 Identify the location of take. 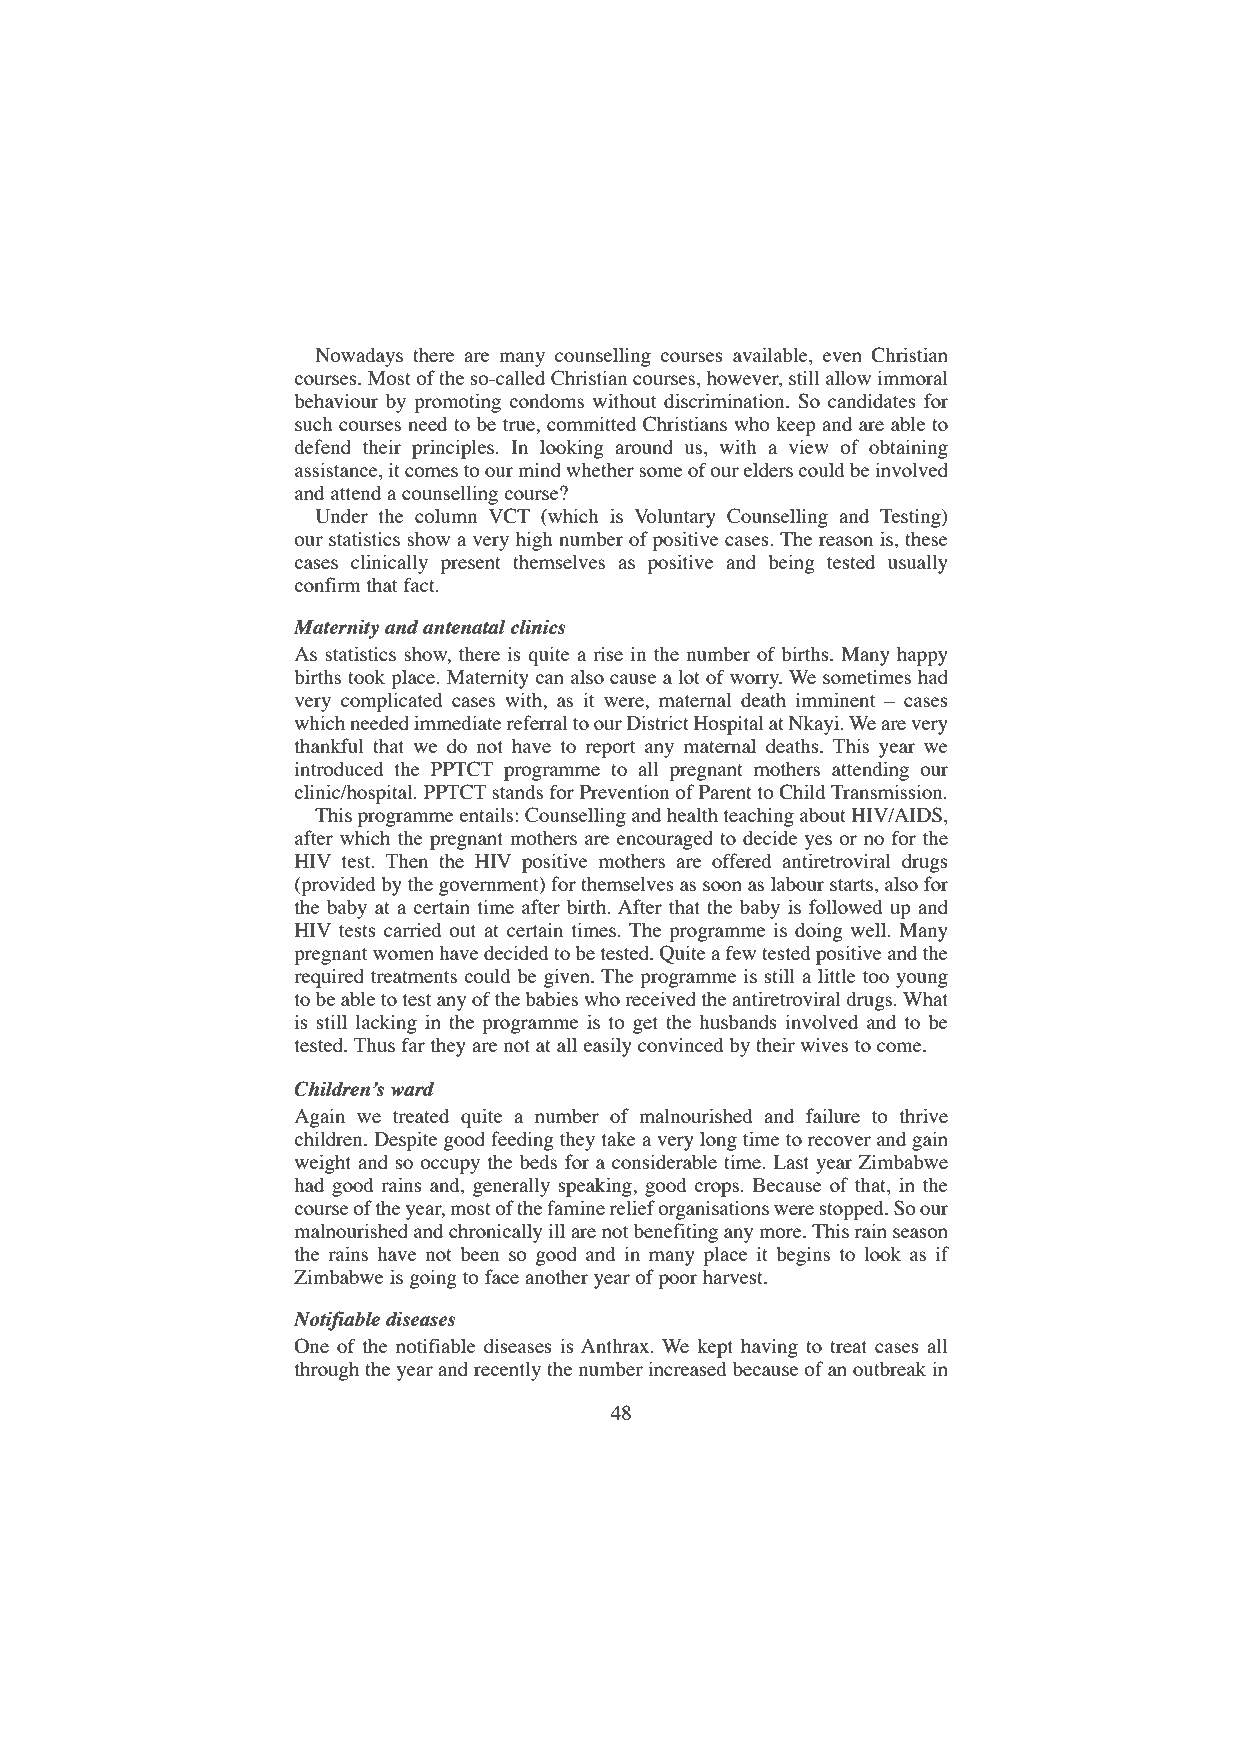
(619, 1138).
